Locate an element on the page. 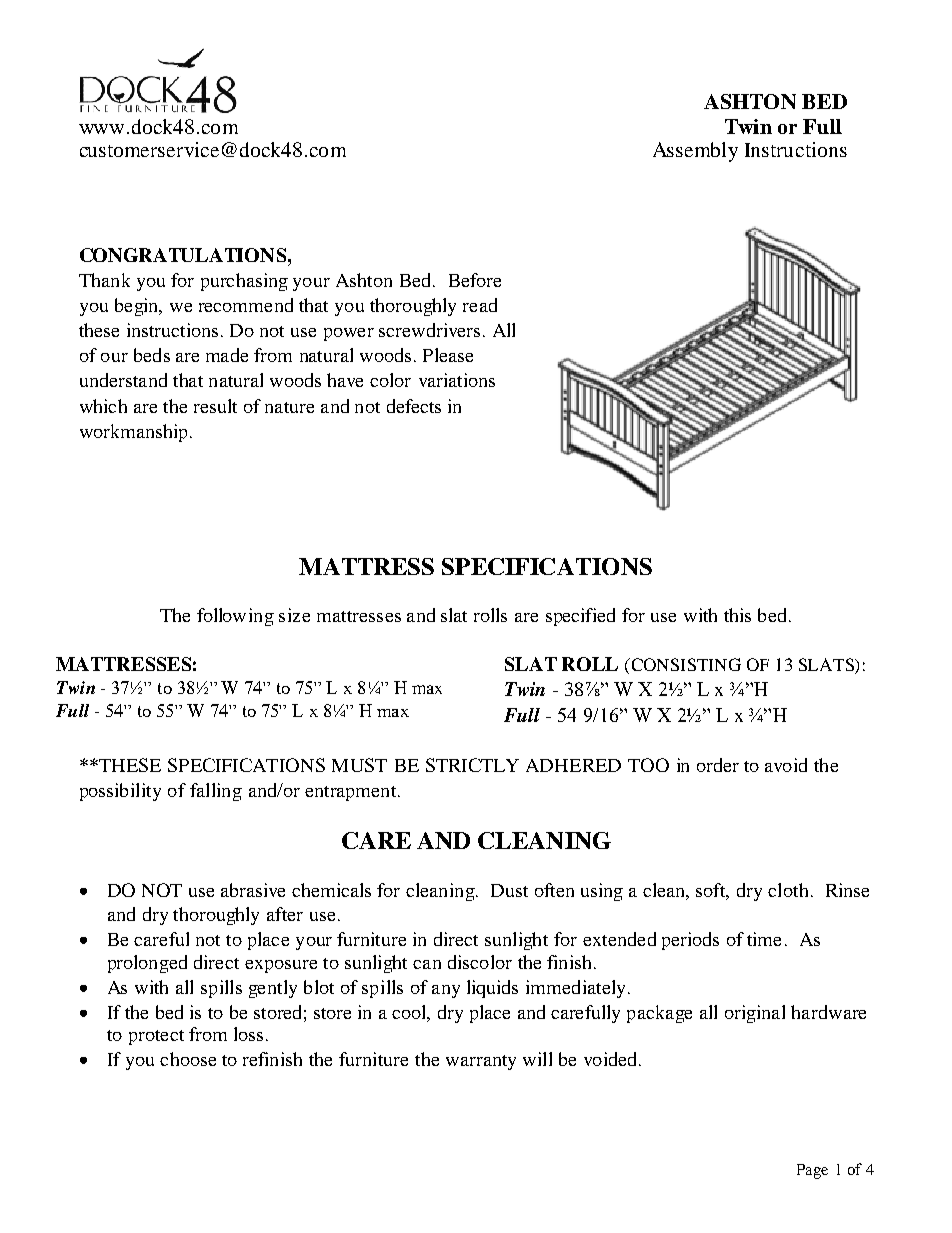 This document has width=952, height=1233. Before is located at coordinates (475, 280).
